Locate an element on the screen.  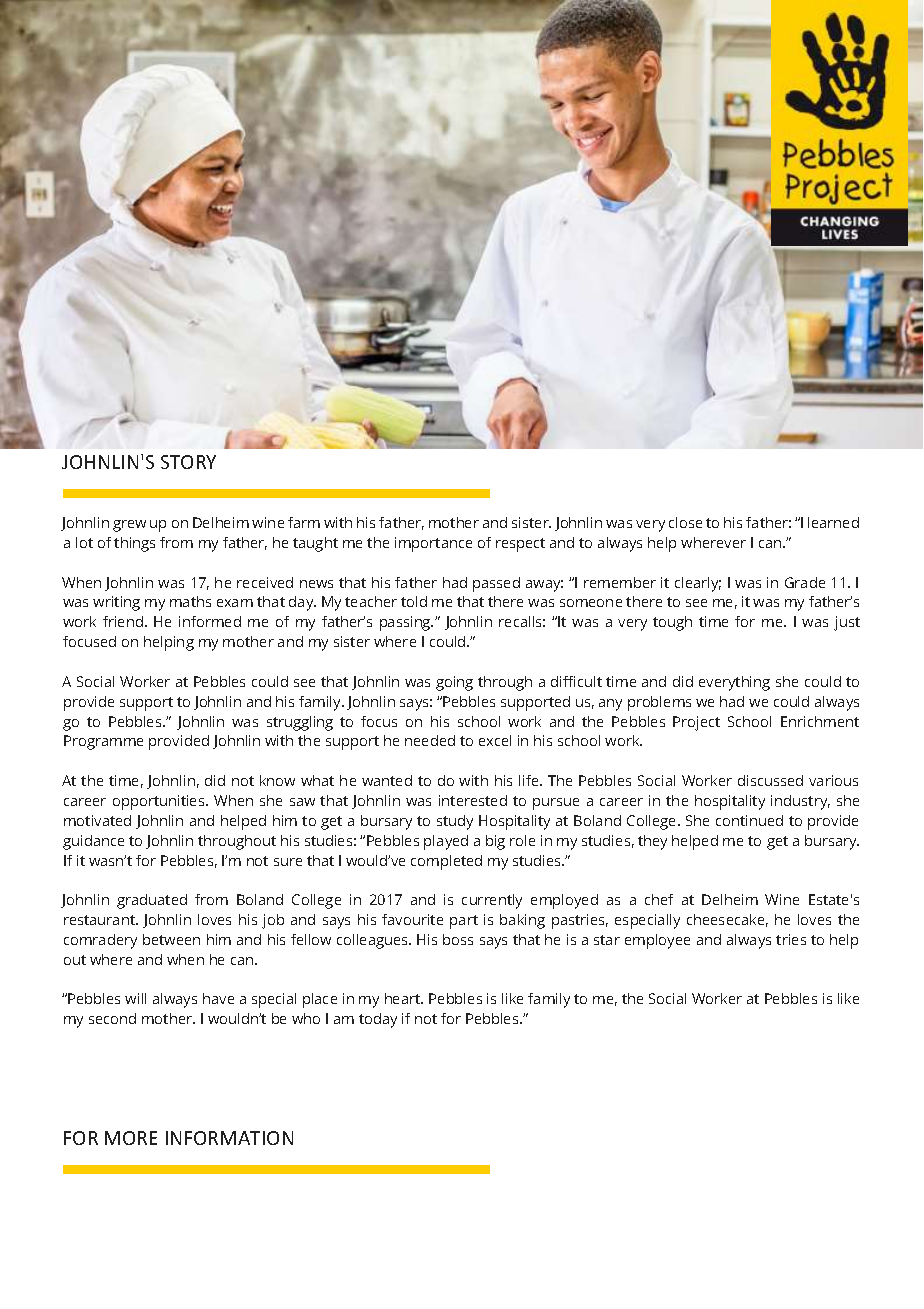
importance is located at coordinates (433, 544).
